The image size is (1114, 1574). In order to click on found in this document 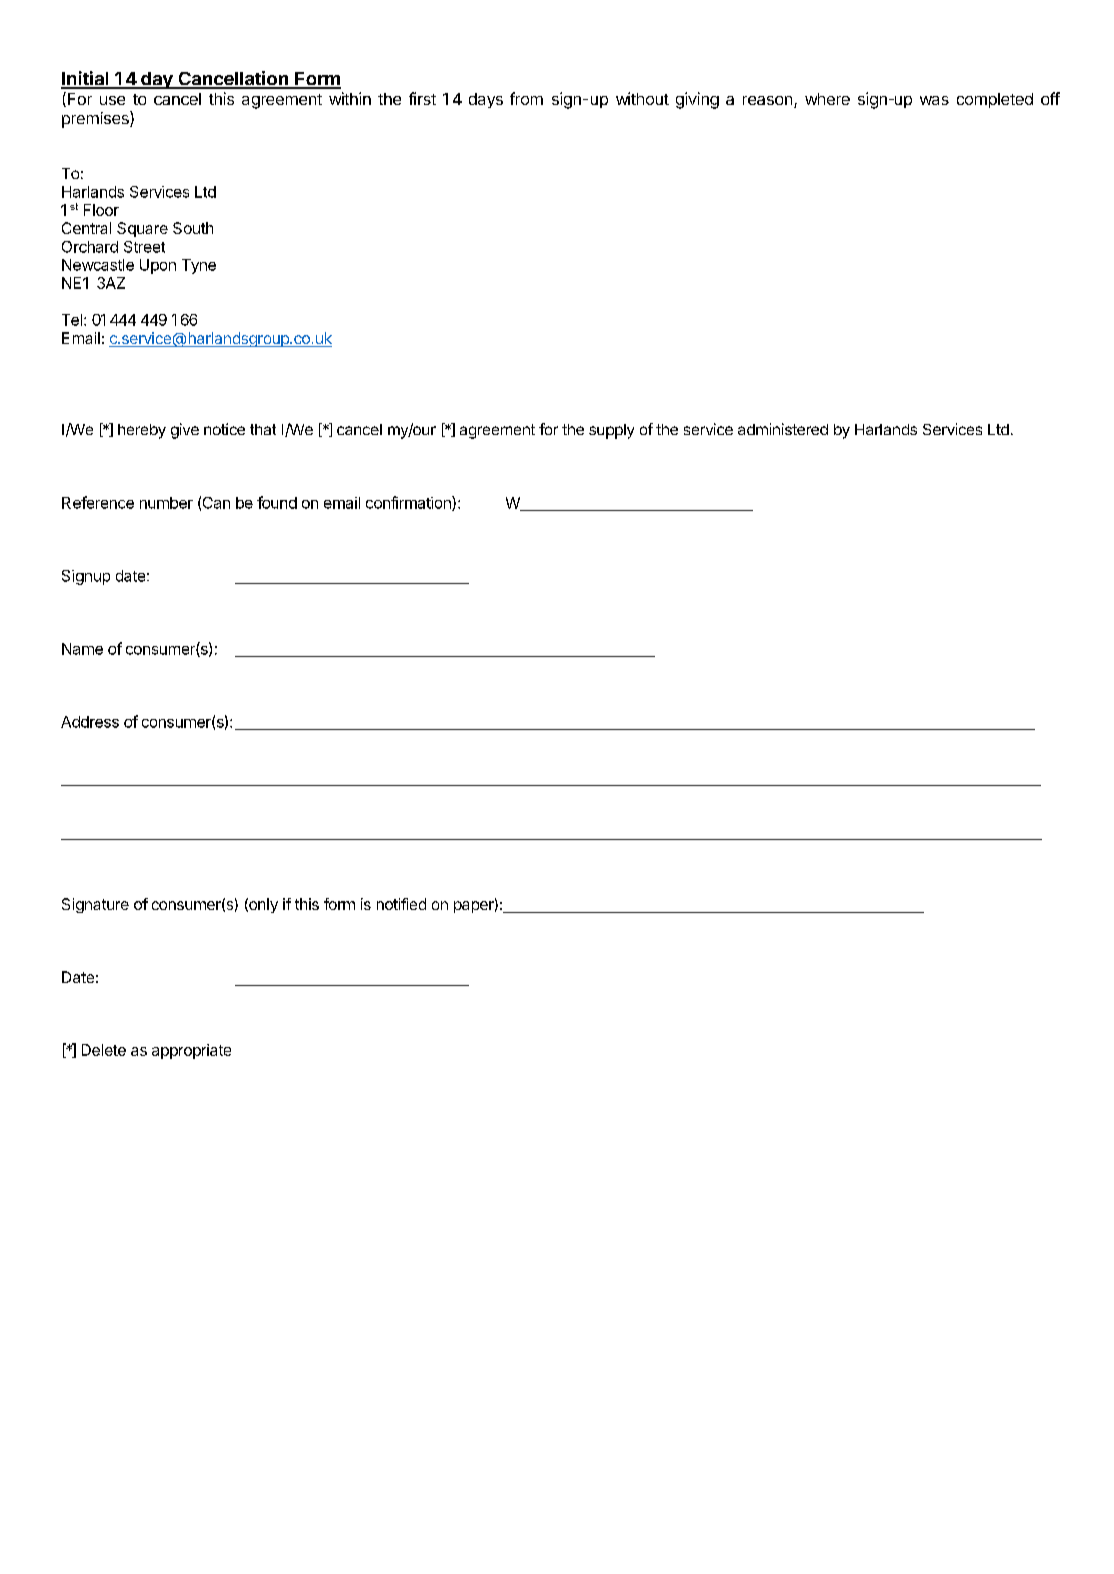, I will do `click(277, 502)`.
